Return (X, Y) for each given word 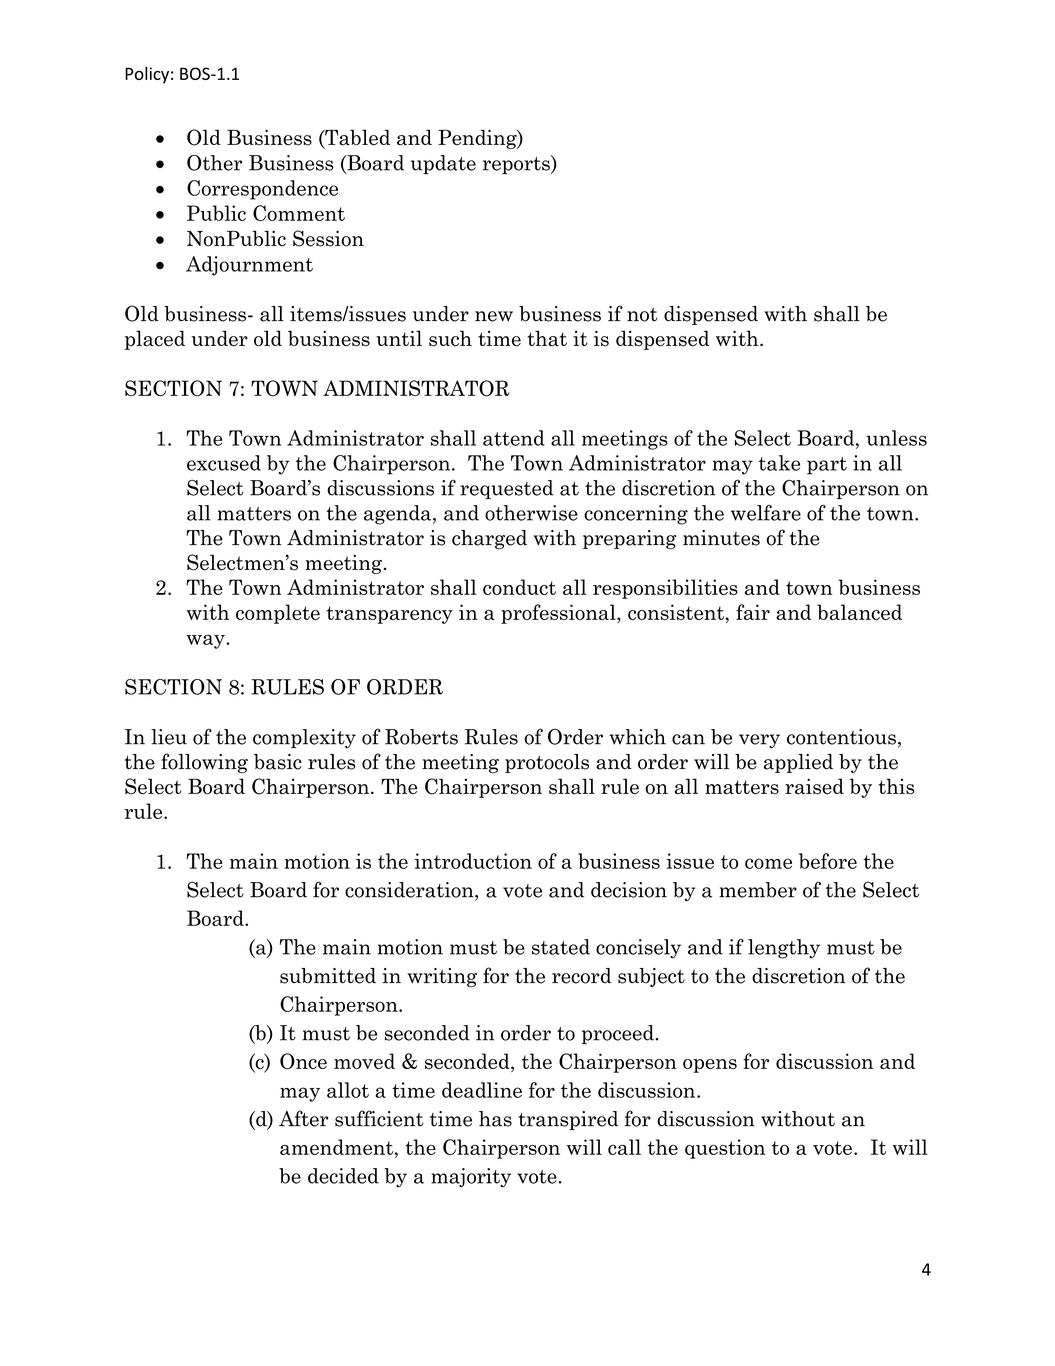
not (642, 315)
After (304, 1118)
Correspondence (262, 190)
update (443, 164)
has (495, 1119)
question (725, 1149)
